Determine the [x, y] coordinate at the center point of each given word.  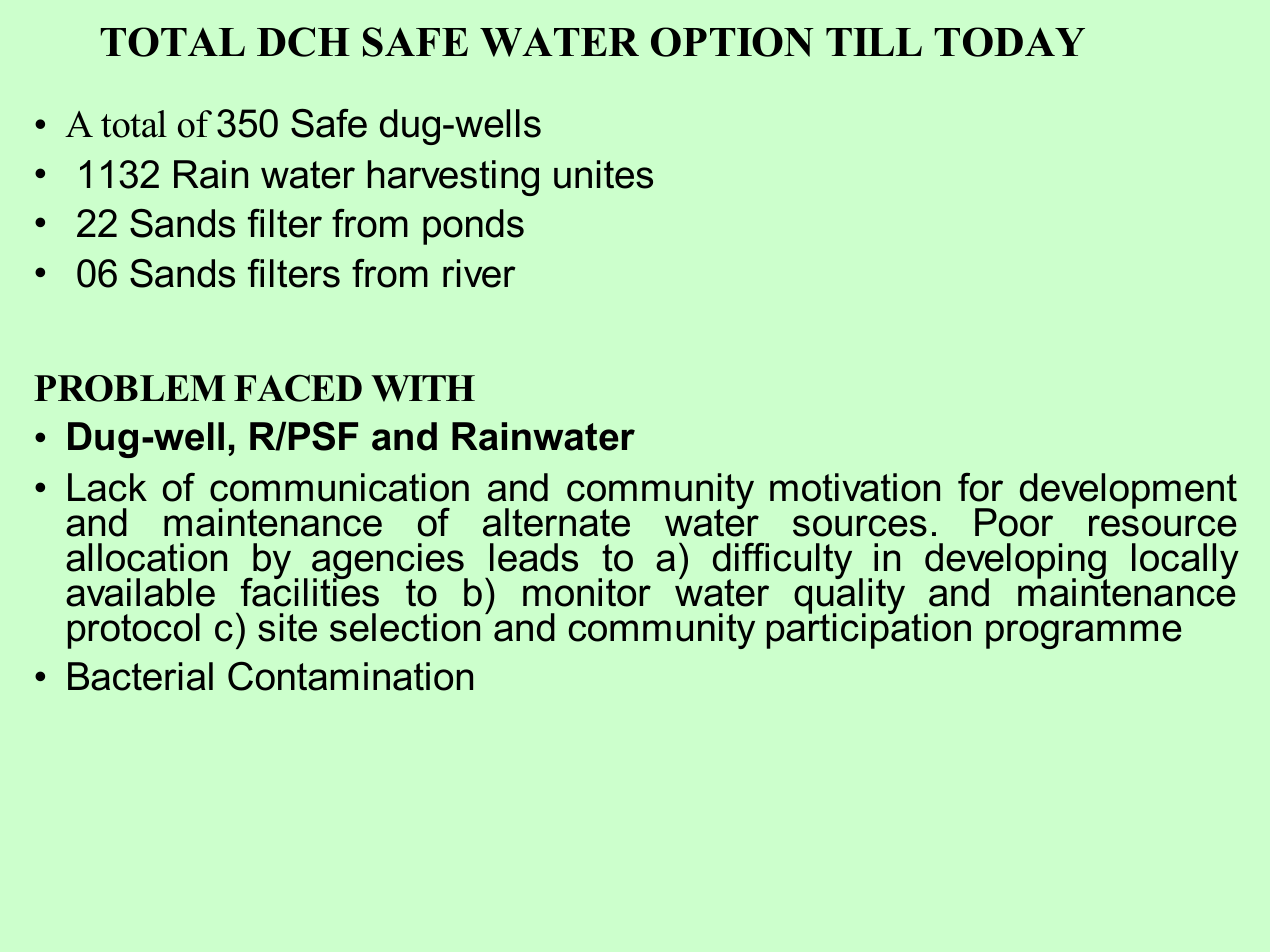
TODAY [1009, 42]
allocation [146, 557]
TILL [874, 42]
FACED [298, 388]
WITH [423, 388]
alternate [556, 522]
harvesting [453, 178]
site [287, 627]
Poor [1014, 522]
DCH [303, 42]
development [1128, 491]
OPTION [732, 42]
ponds [473, 227]
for [980, 487]
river [479, 273]
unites [603, 174]
